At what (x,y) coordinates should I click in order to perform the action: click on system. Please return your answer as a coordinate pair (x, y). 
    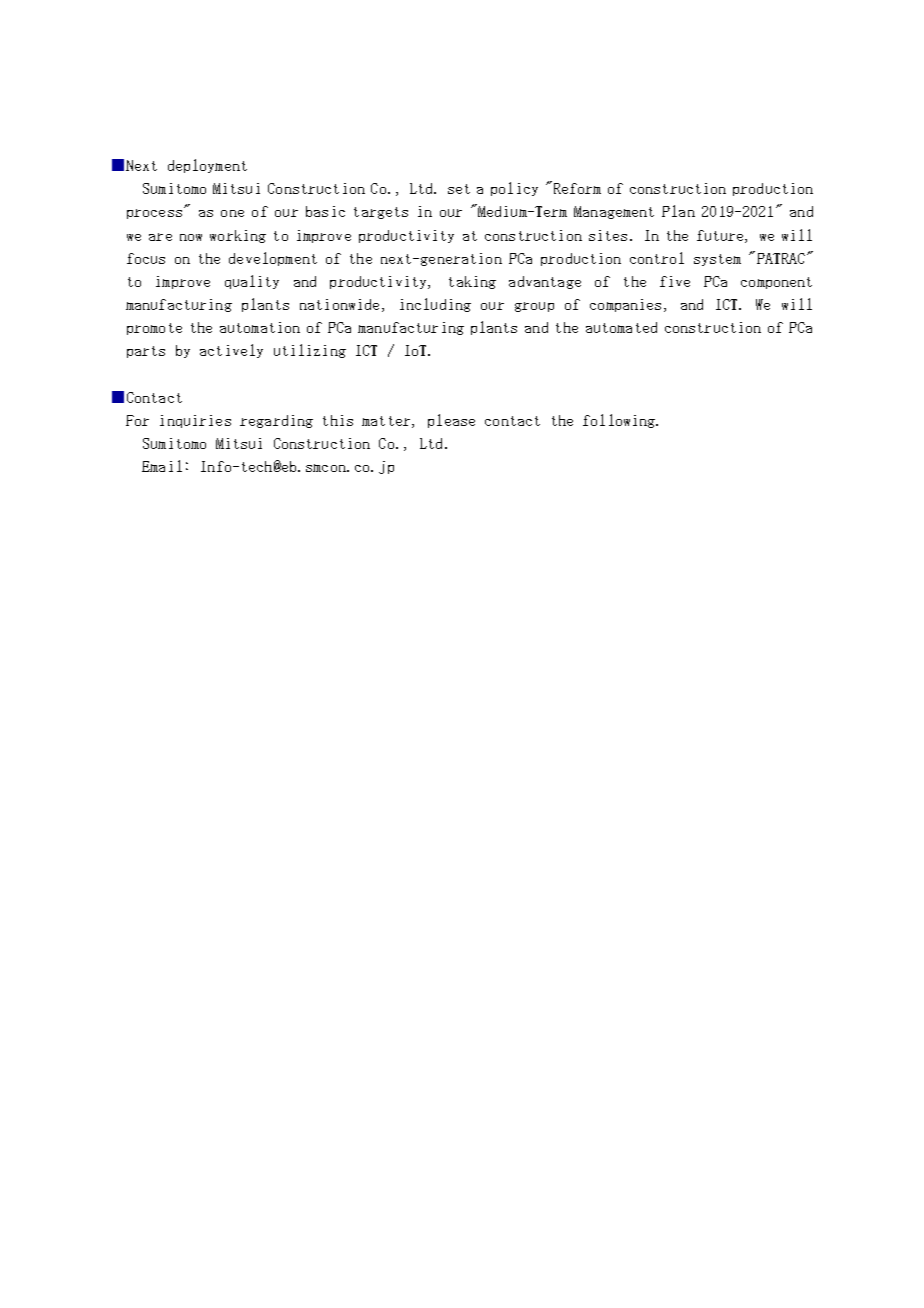
    Looking at the image, I should click on (717, 260).
